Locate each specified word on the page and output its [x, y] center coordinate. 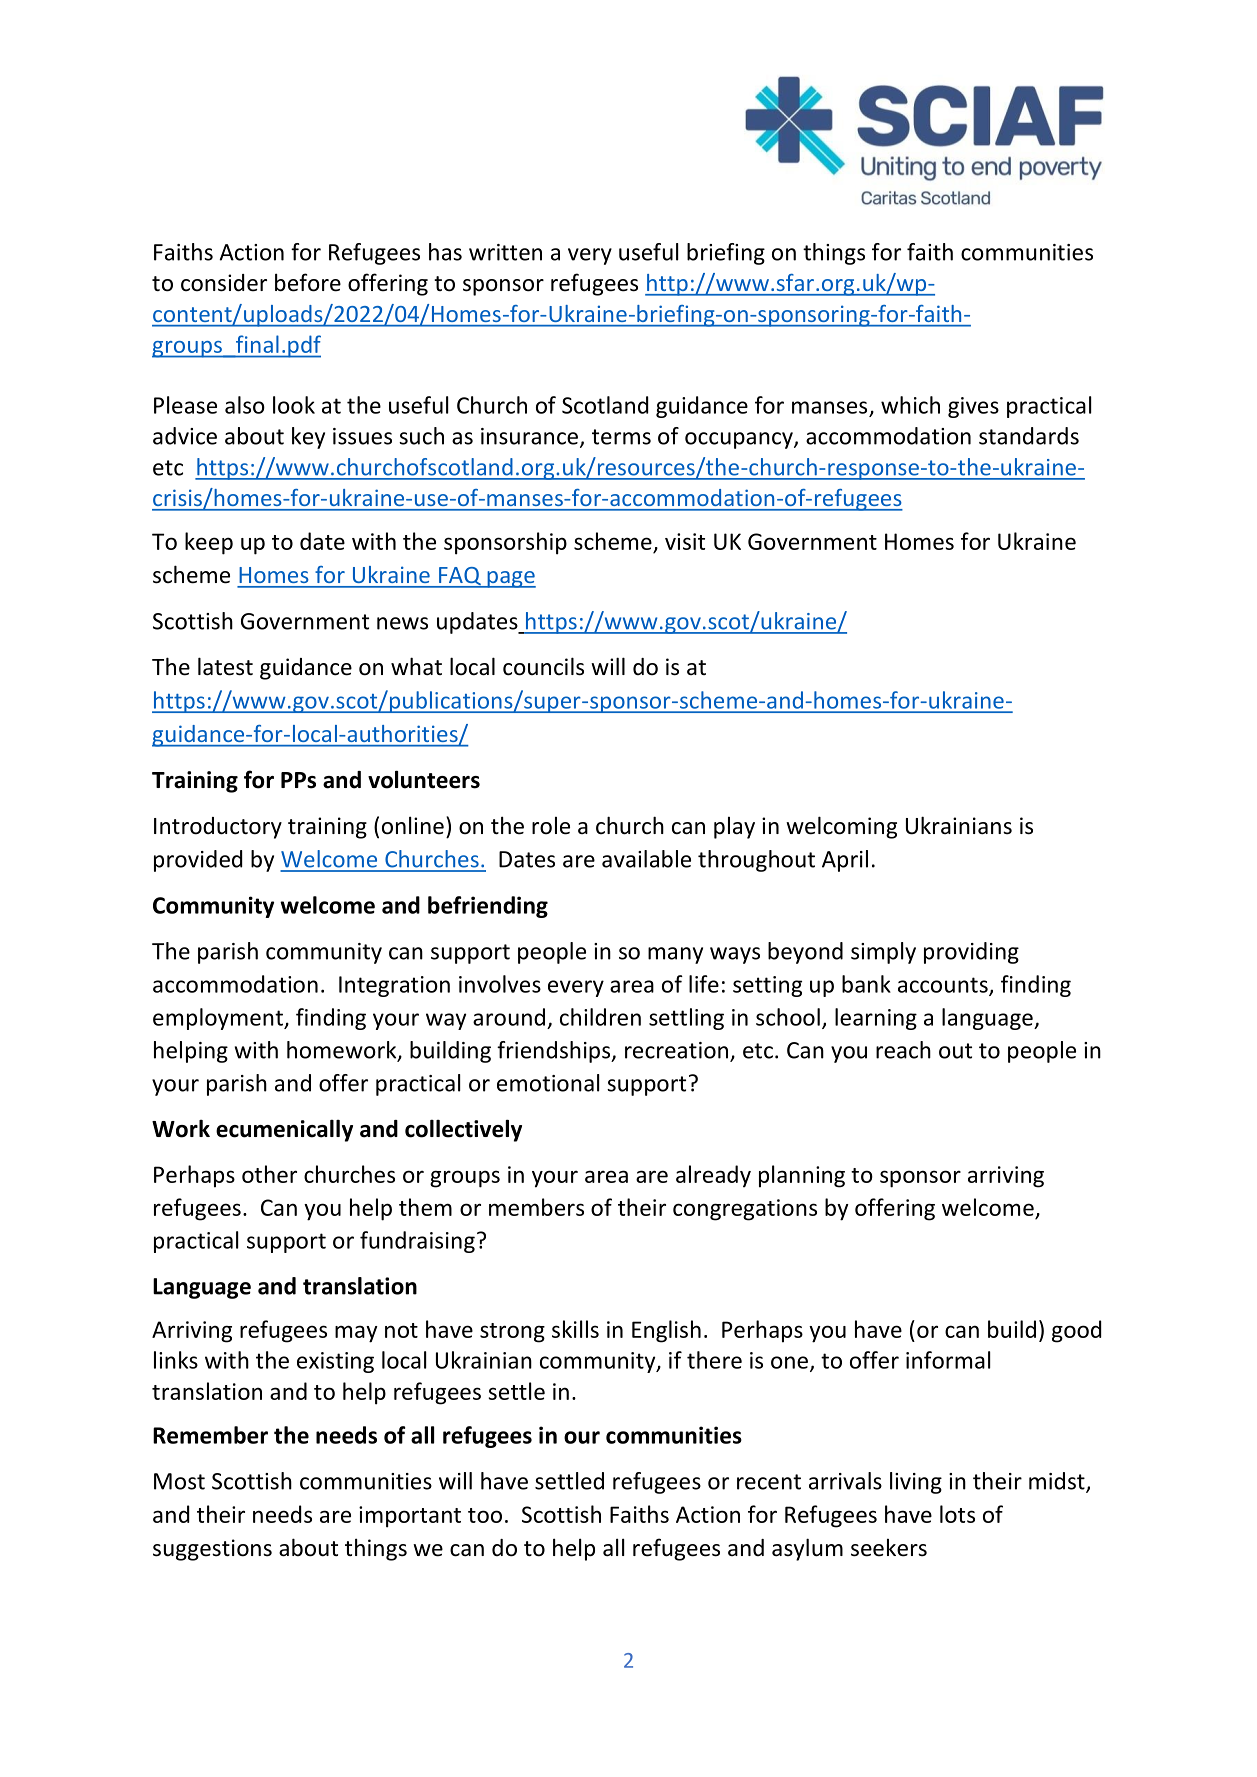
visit [685, 541]
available [646, 859]
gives [973, 407]
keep [209, 543]
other [269, 1174]
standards [1029, 436]
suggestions [212, 1550]
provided [198, 861]
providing [971, 953]
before [308, 282]
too [485, 1515]
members [536, 1207]
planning [802, 1176]
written [505, 252]
